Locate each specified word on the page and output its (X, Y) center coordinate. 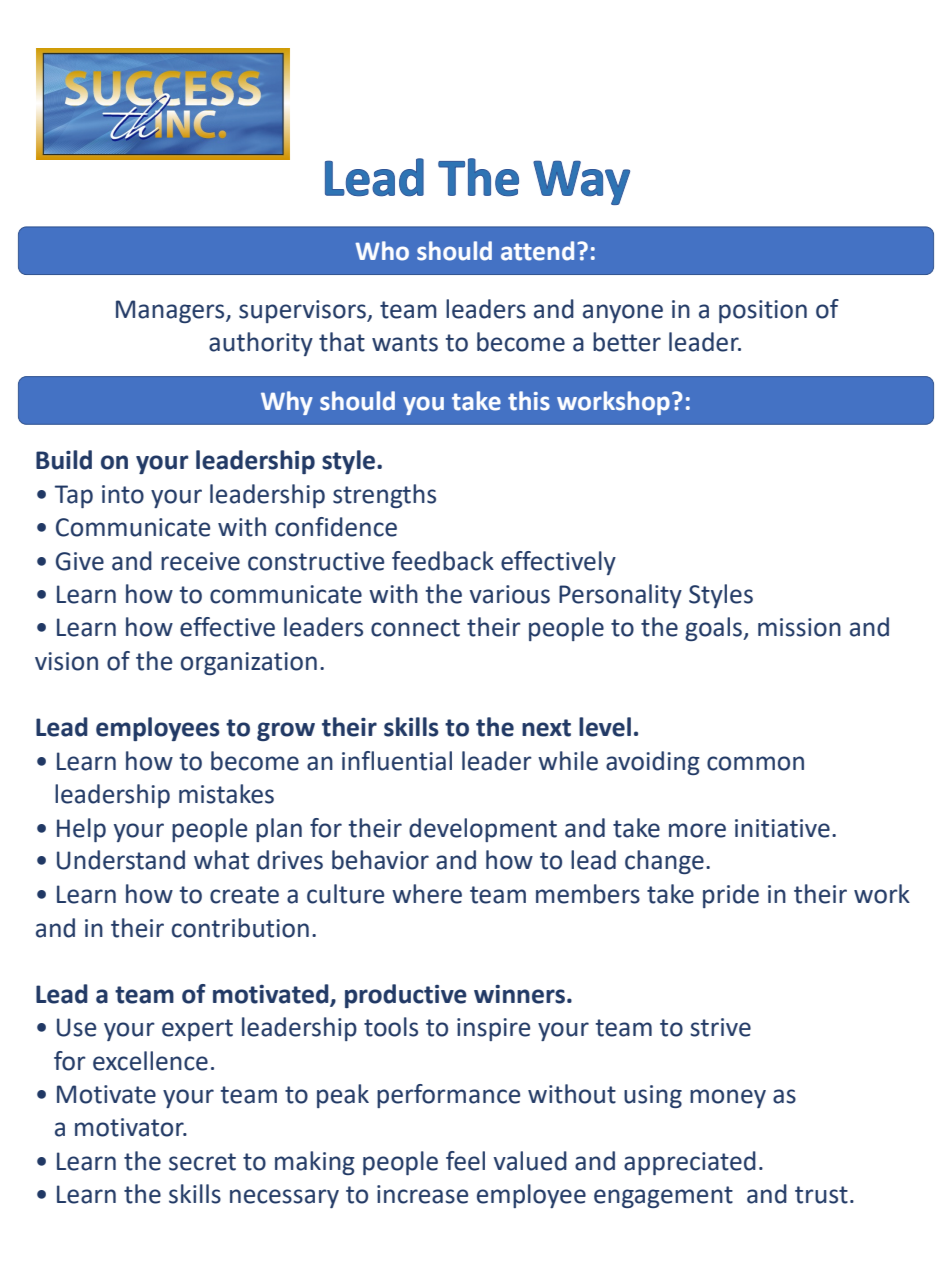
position (763, 311)
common (755, 763)
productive (406, 996)
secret (202, 1162)
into (123, 494)
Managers (171, 311)
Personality (620, 596)
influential (397, 761)
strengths (384, 496)
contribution (240, 928)
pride (731, 896)
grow (286, 731)
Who (382, 251)
